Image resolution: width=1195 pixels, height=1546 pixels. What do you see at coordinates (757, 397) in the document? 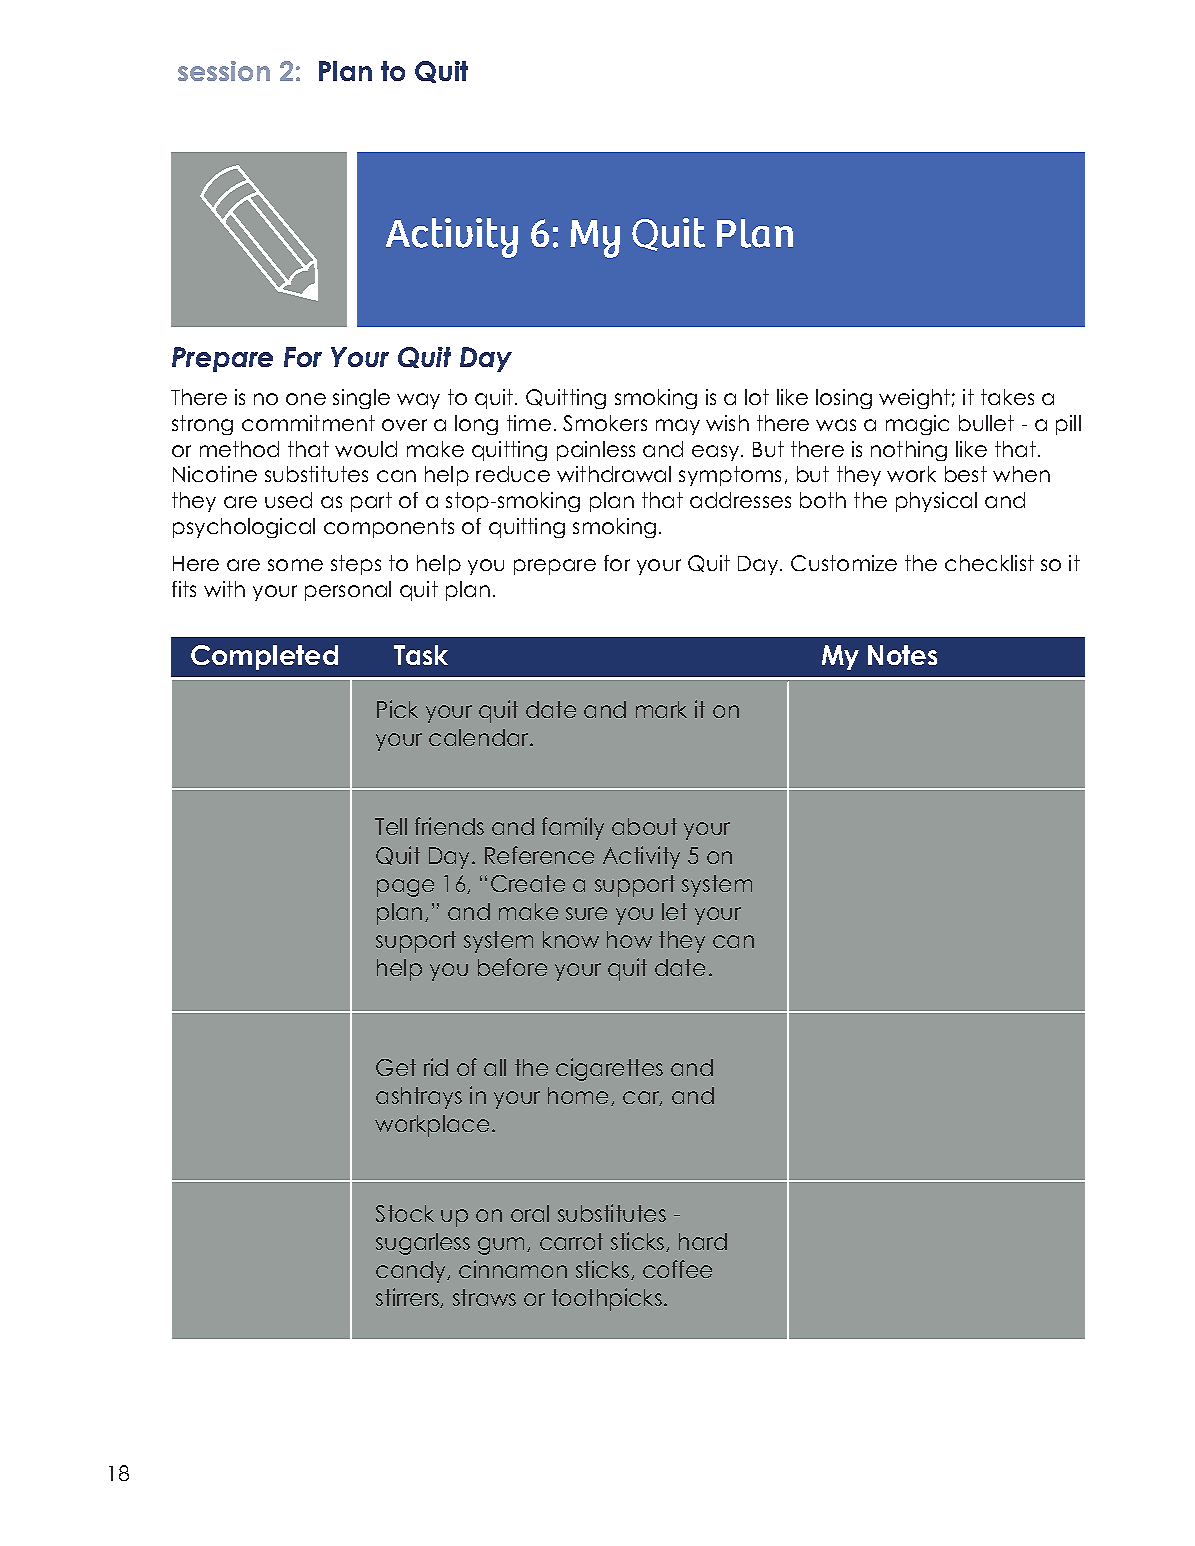
I see `lot` at bounding box center [757, 397].
